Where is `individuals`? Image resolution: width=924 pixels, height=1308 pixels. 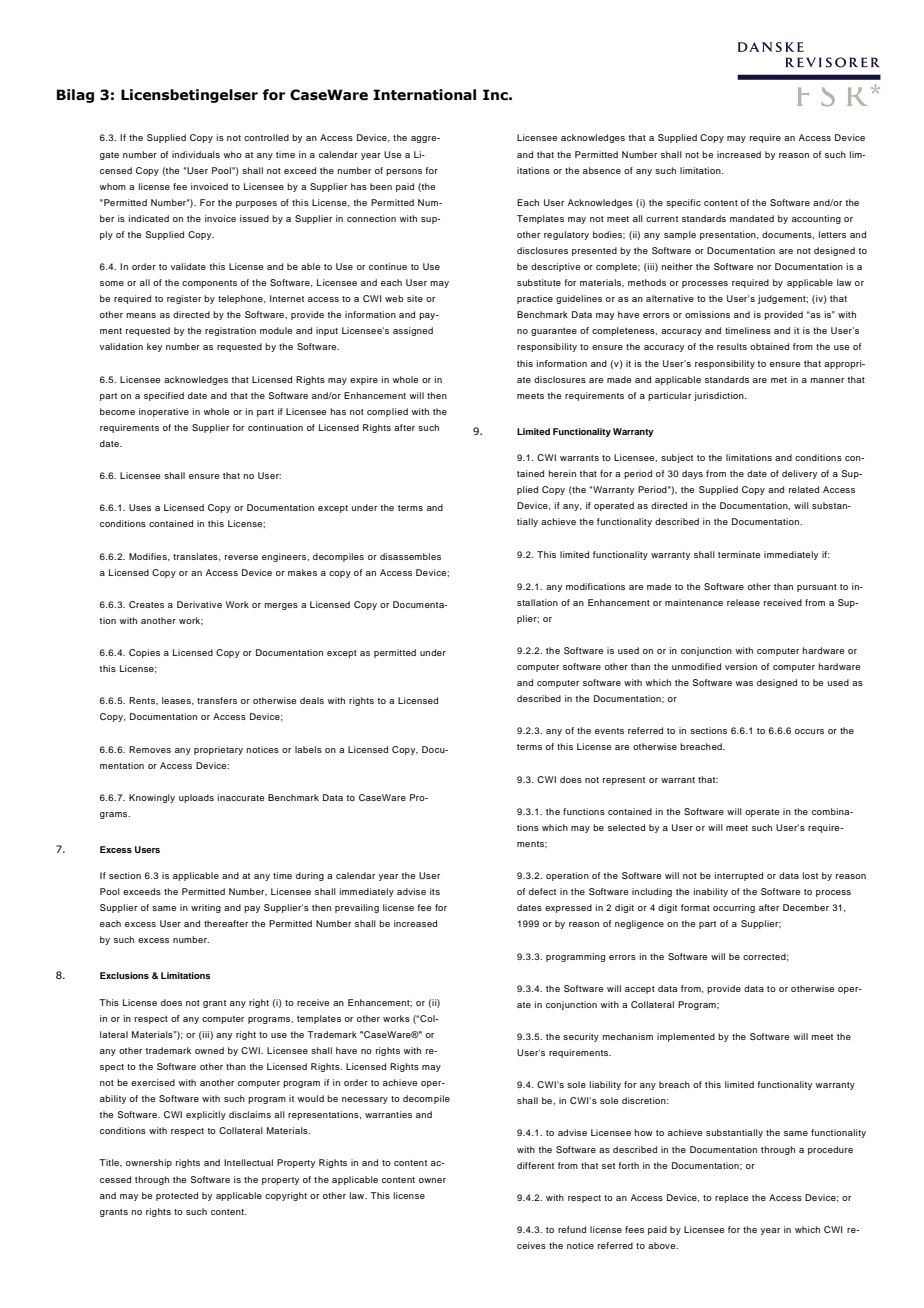 individuals is located at coordinates (196, 154).
